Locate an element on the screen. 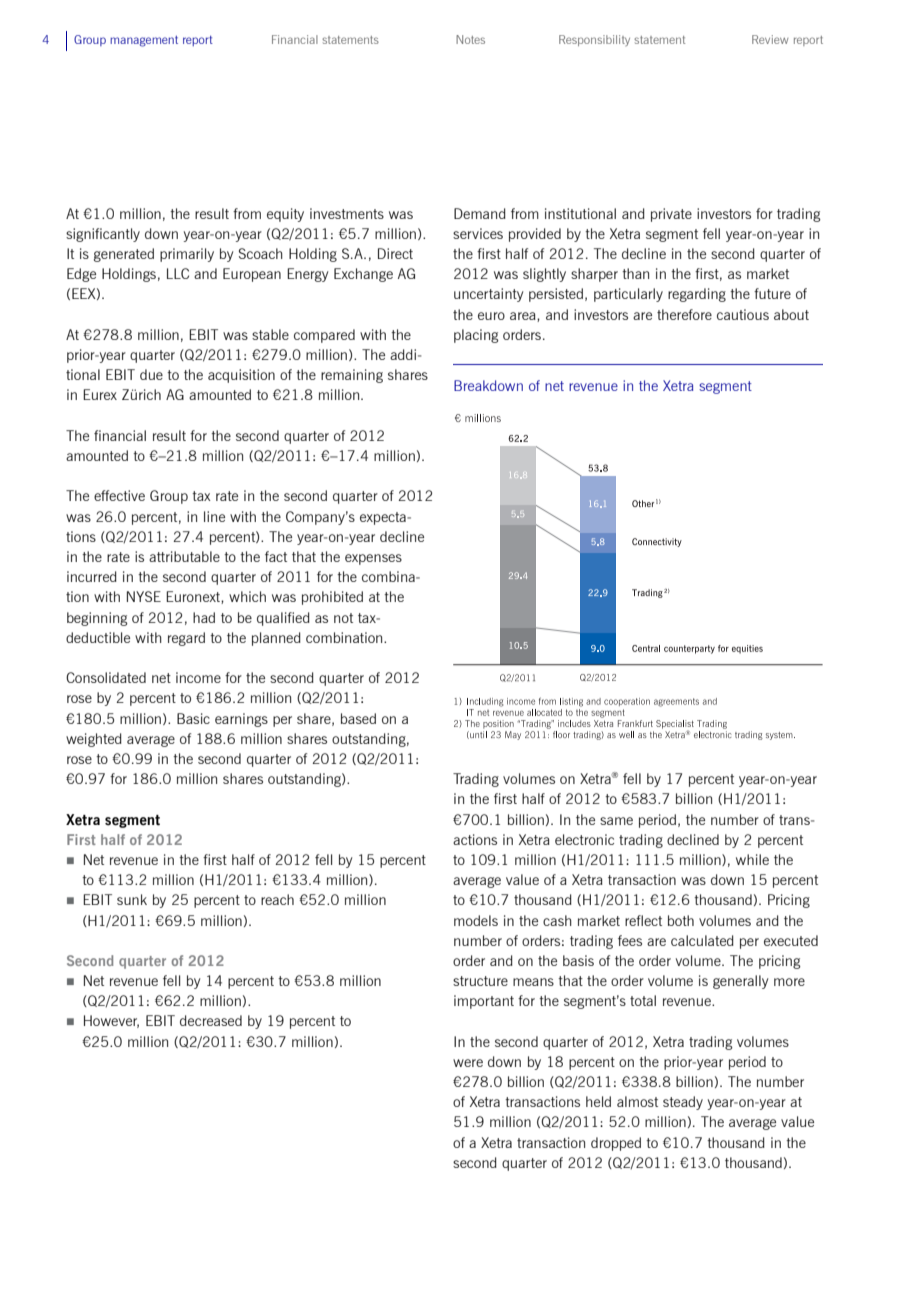  were is located at coordinates (468, 1063).
